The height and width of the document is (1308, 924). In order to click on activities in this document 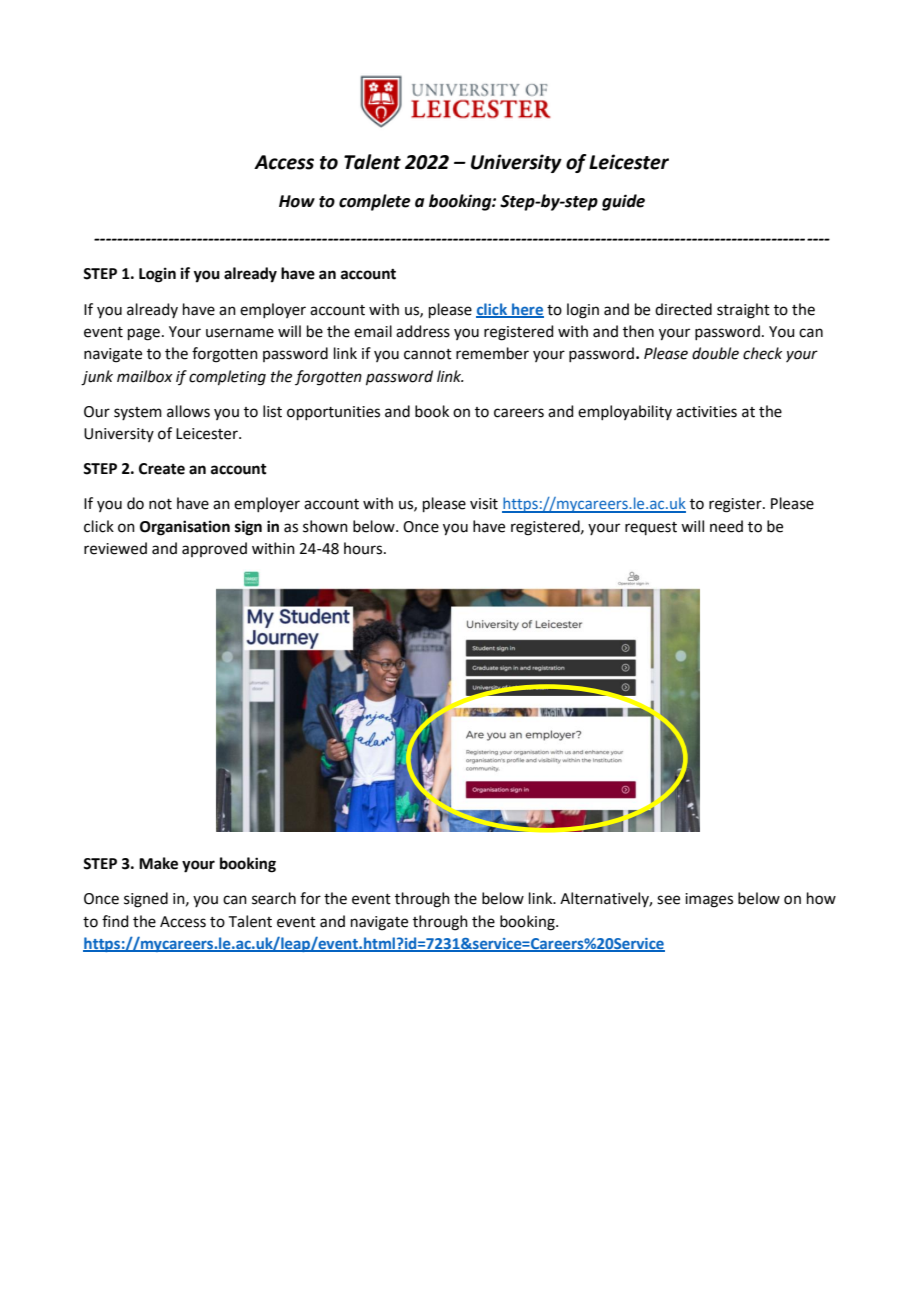, I will do `click(706, 412)`.
